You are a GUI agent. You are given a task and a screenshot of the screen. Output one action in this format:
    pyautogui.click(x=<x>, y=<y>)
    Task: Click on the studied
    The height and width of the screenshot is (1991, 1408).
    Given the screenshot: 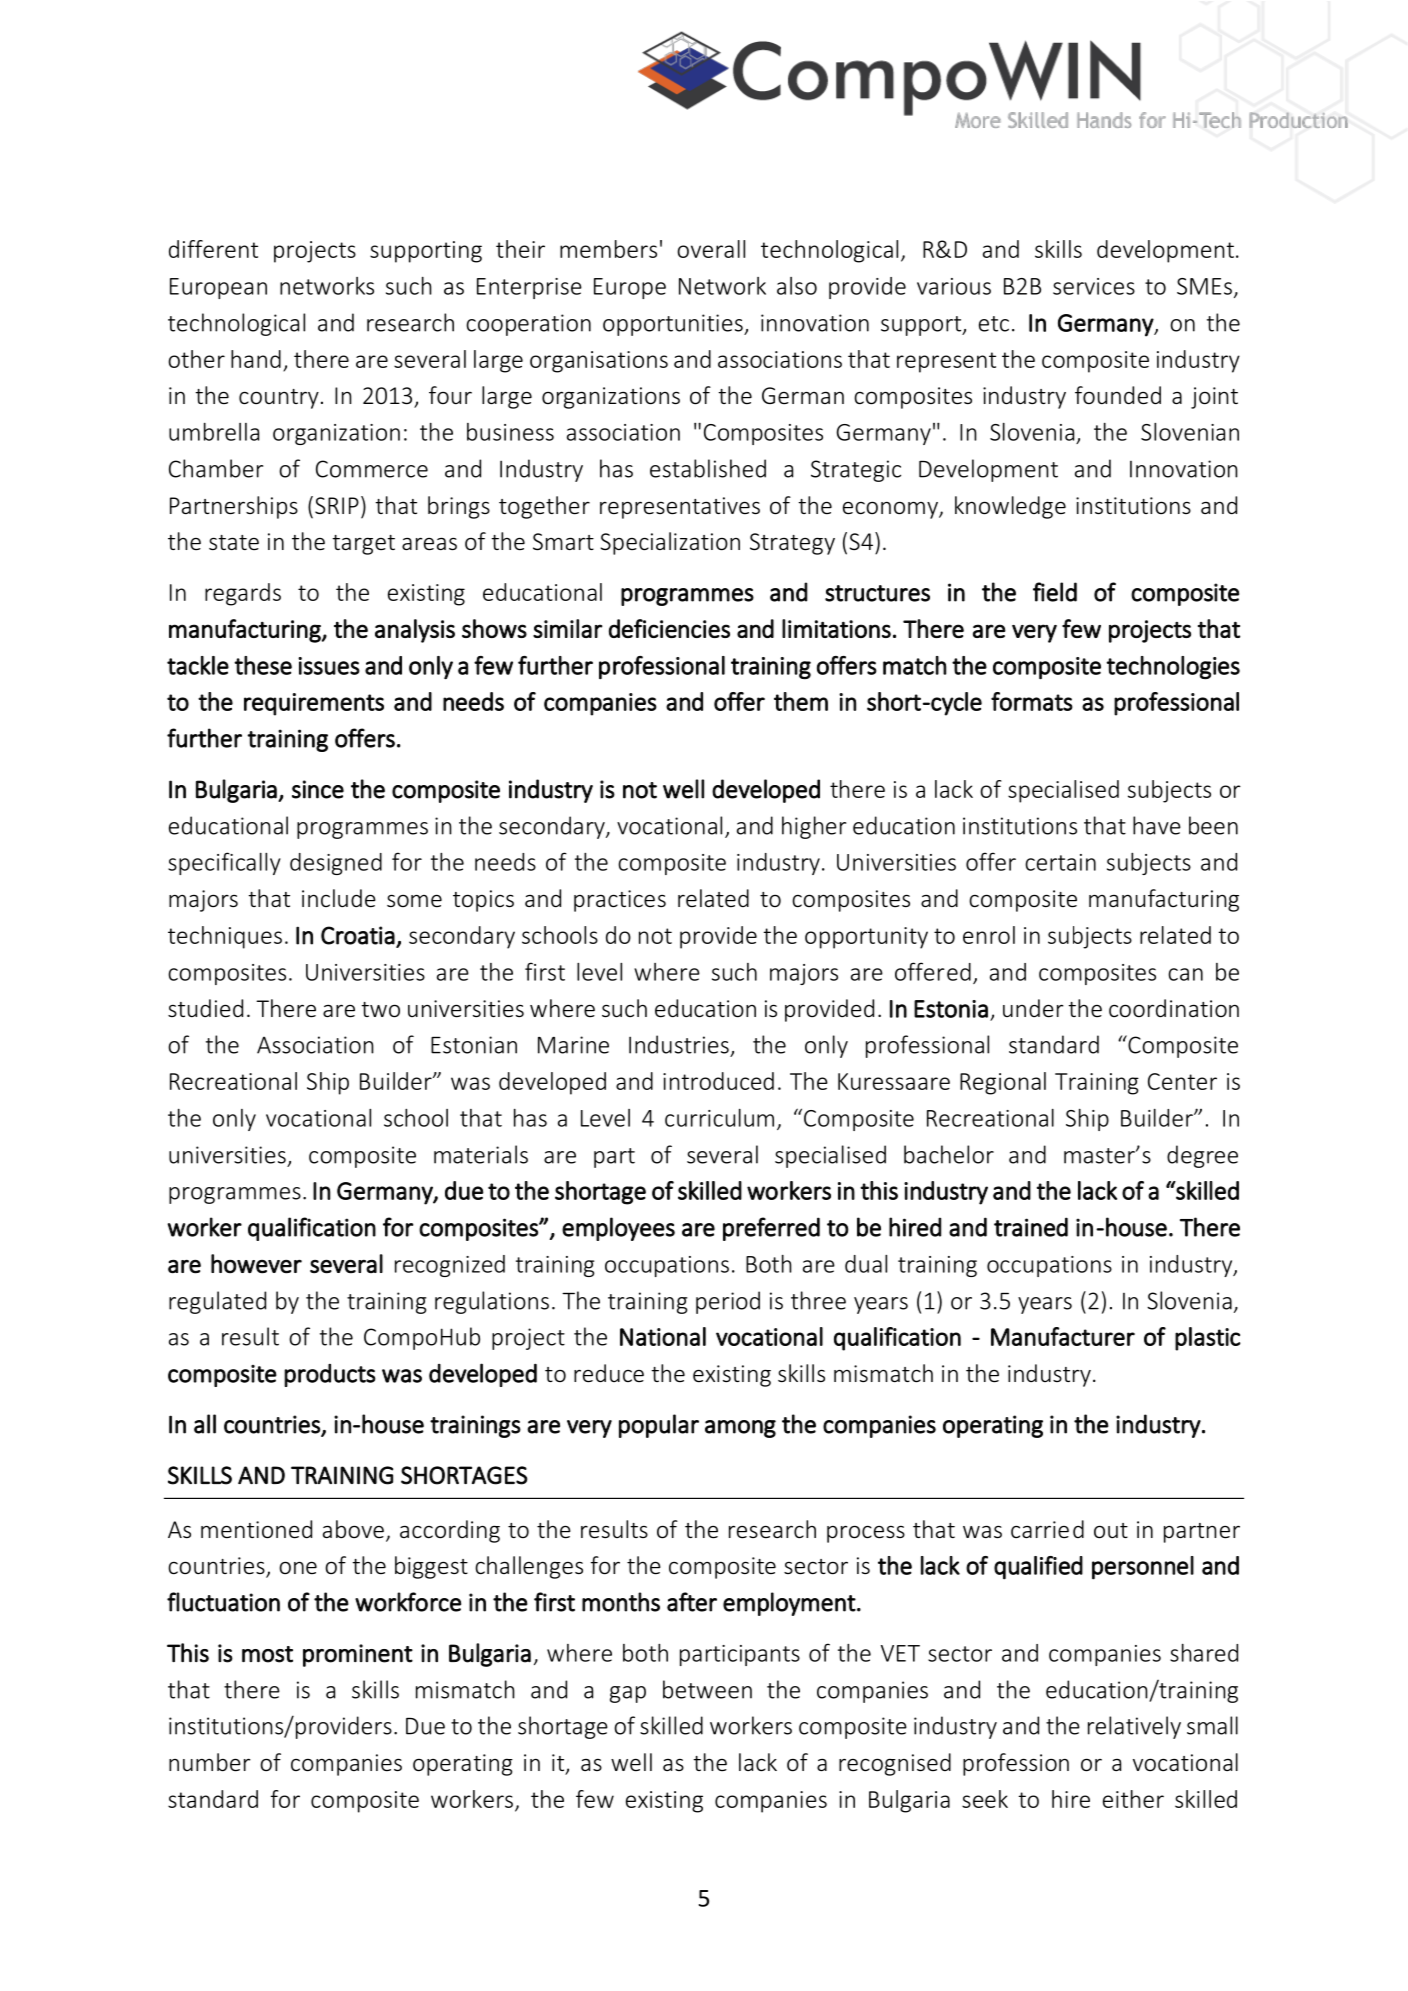 What is the action you would take?
    pyautogui.click(x=205, y=1008)
